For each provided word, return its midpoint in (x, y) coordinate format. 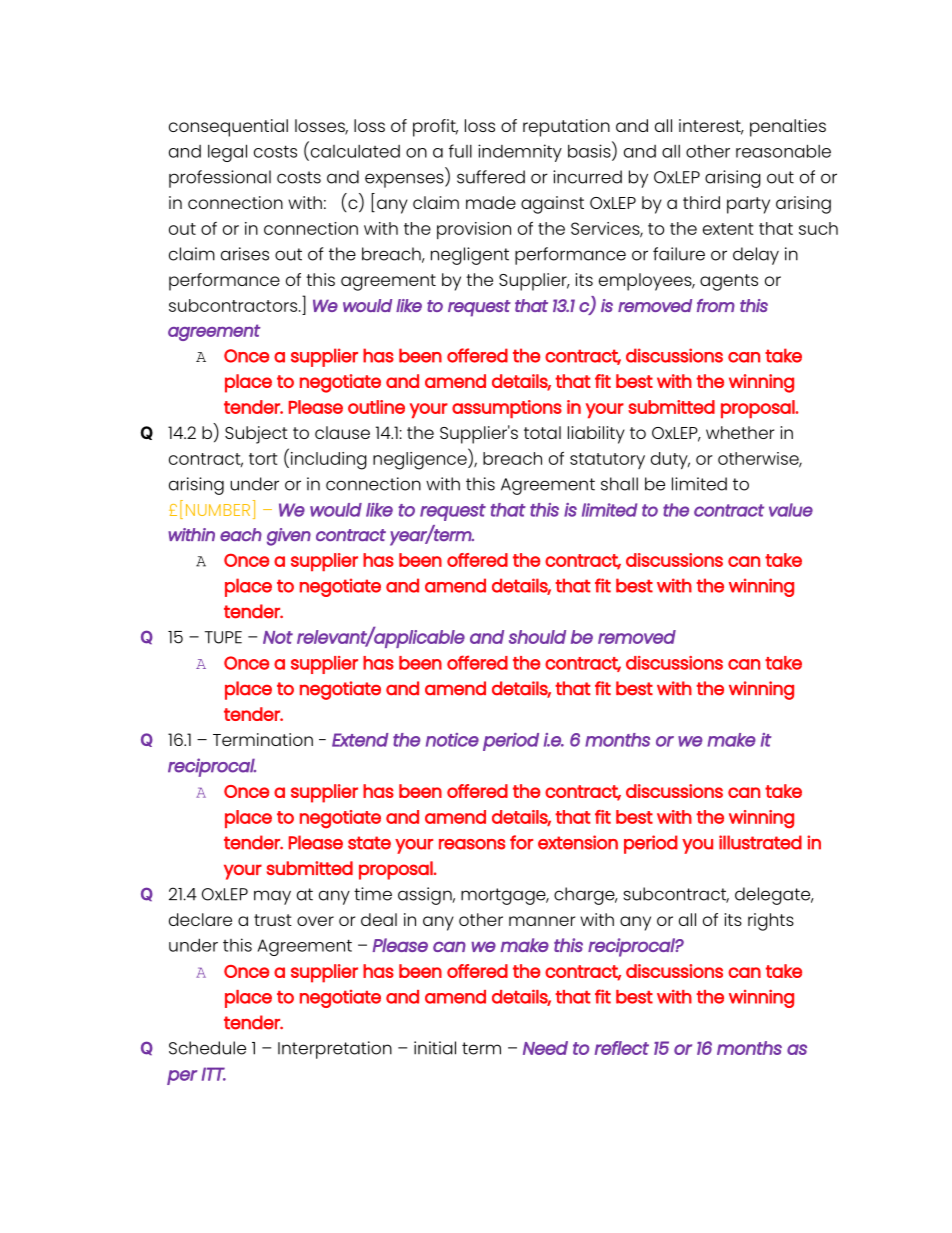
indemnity (520, 153)
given (289, 537)
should (537, 637)
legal (227, 153)
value (791, 510)
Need (545, 1048)
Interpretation (335, 1050)
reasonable (783, 151)
